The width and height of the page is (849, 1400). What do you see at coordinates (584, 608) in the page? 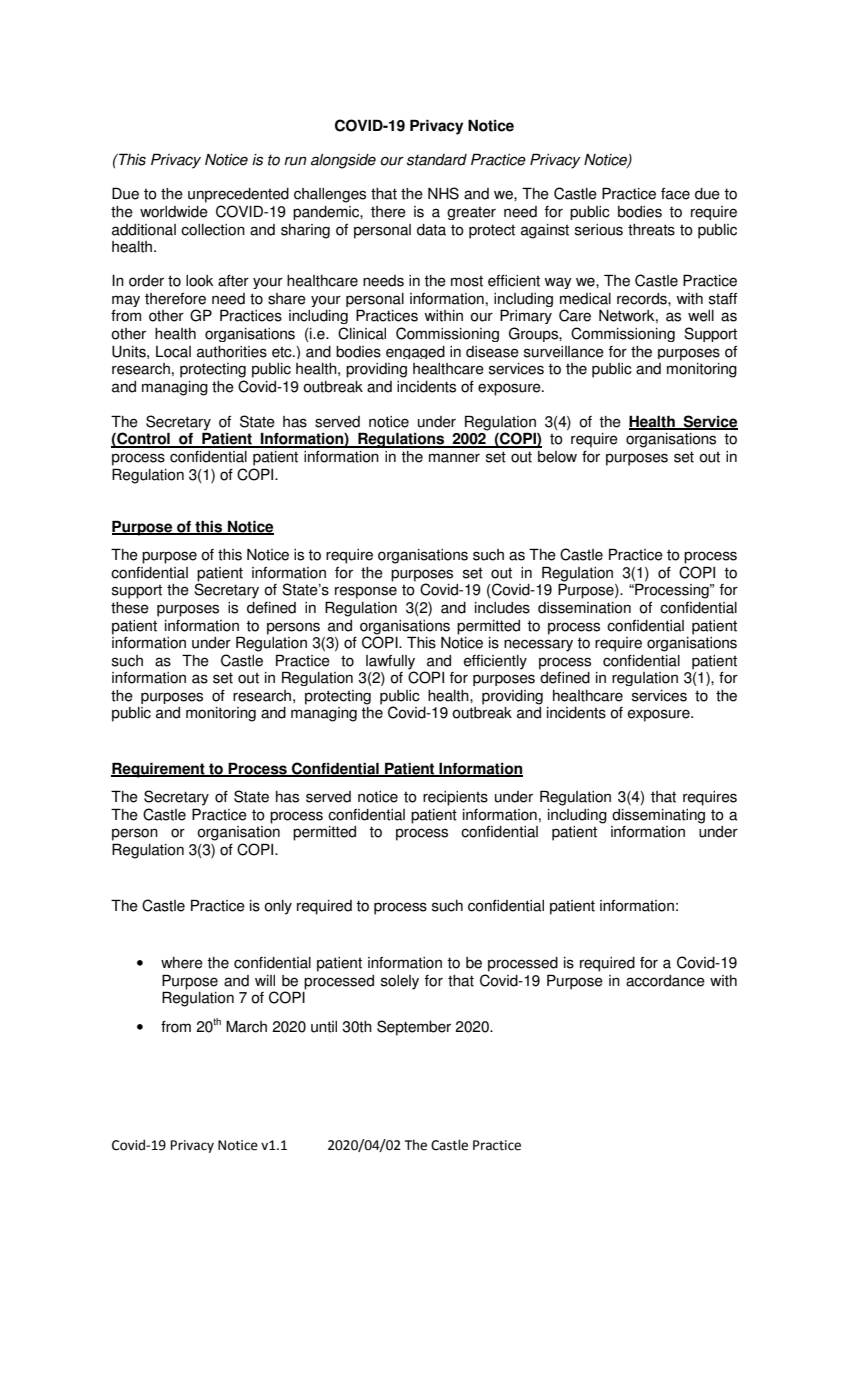
I see `dissemination` at bounding box center [584, 608].
